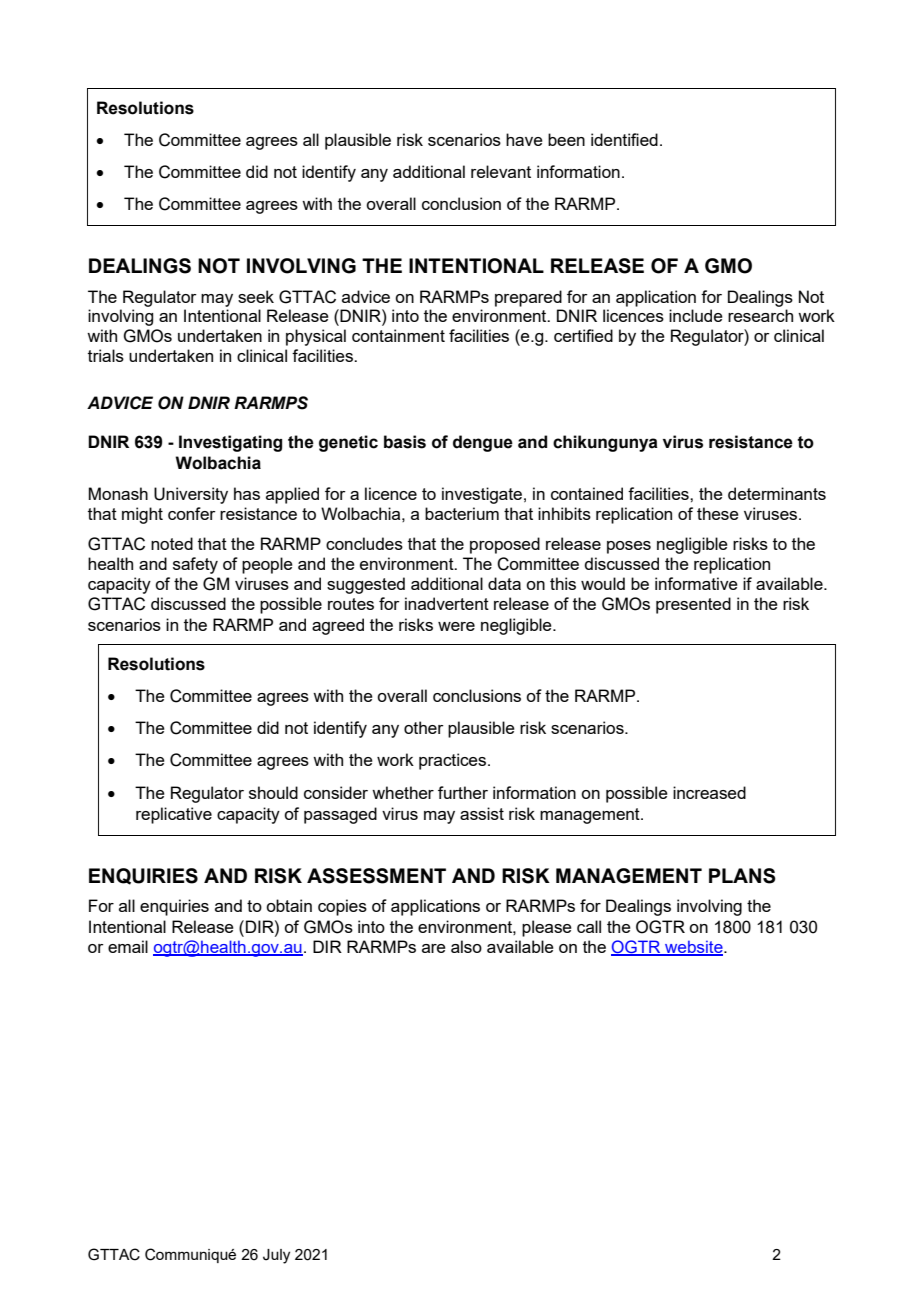 The image size is (924, 1308). Describe the element at coordinates (694, 948) in the screenshot. I see `website` at that location.
